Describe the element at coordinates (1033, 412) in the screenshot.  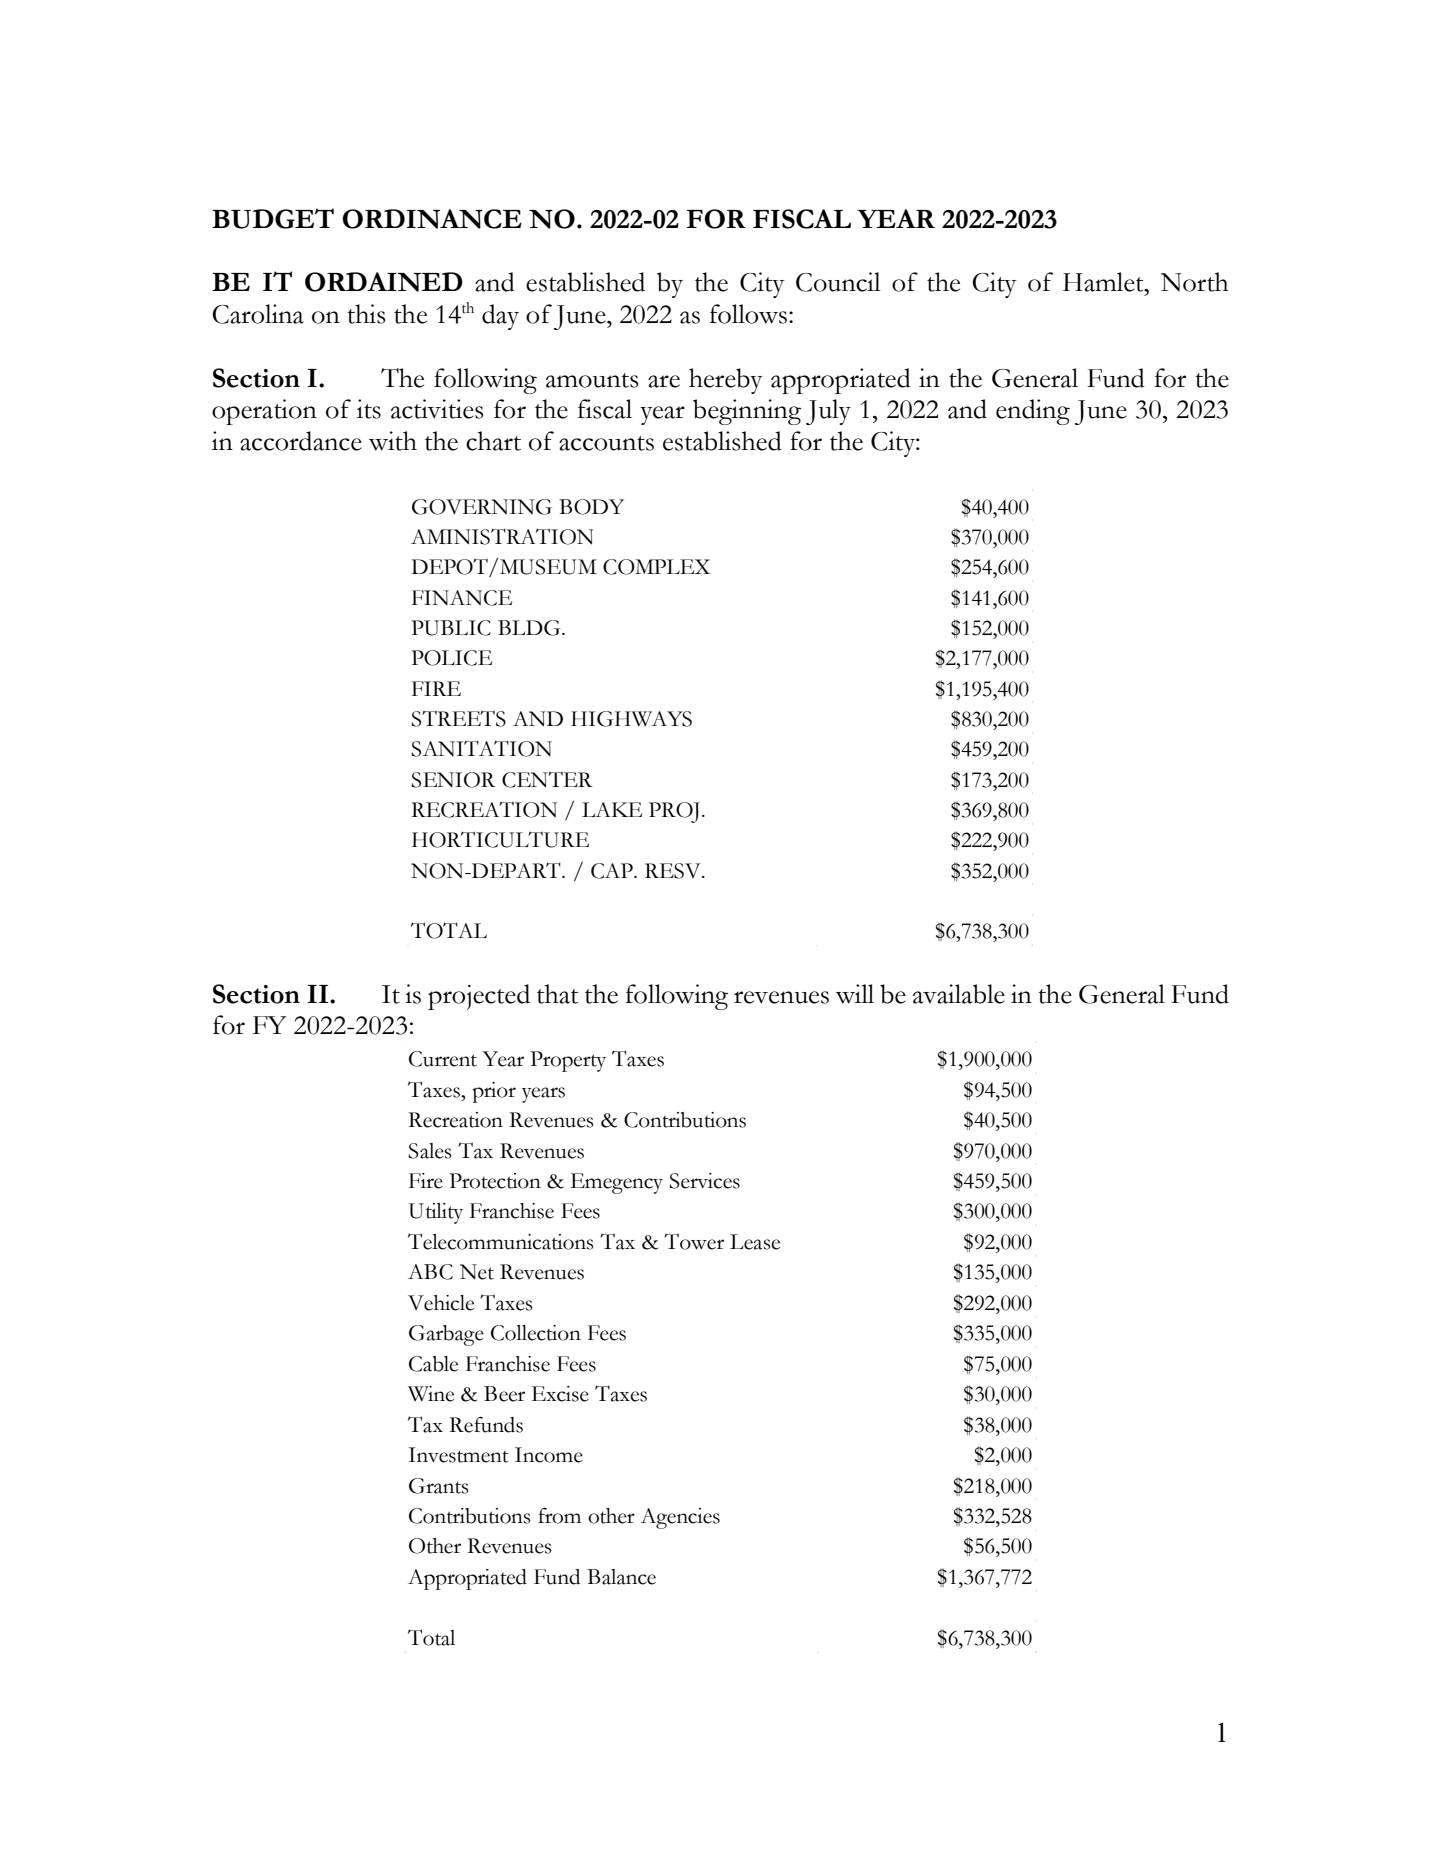
I see `ending` at that location.
